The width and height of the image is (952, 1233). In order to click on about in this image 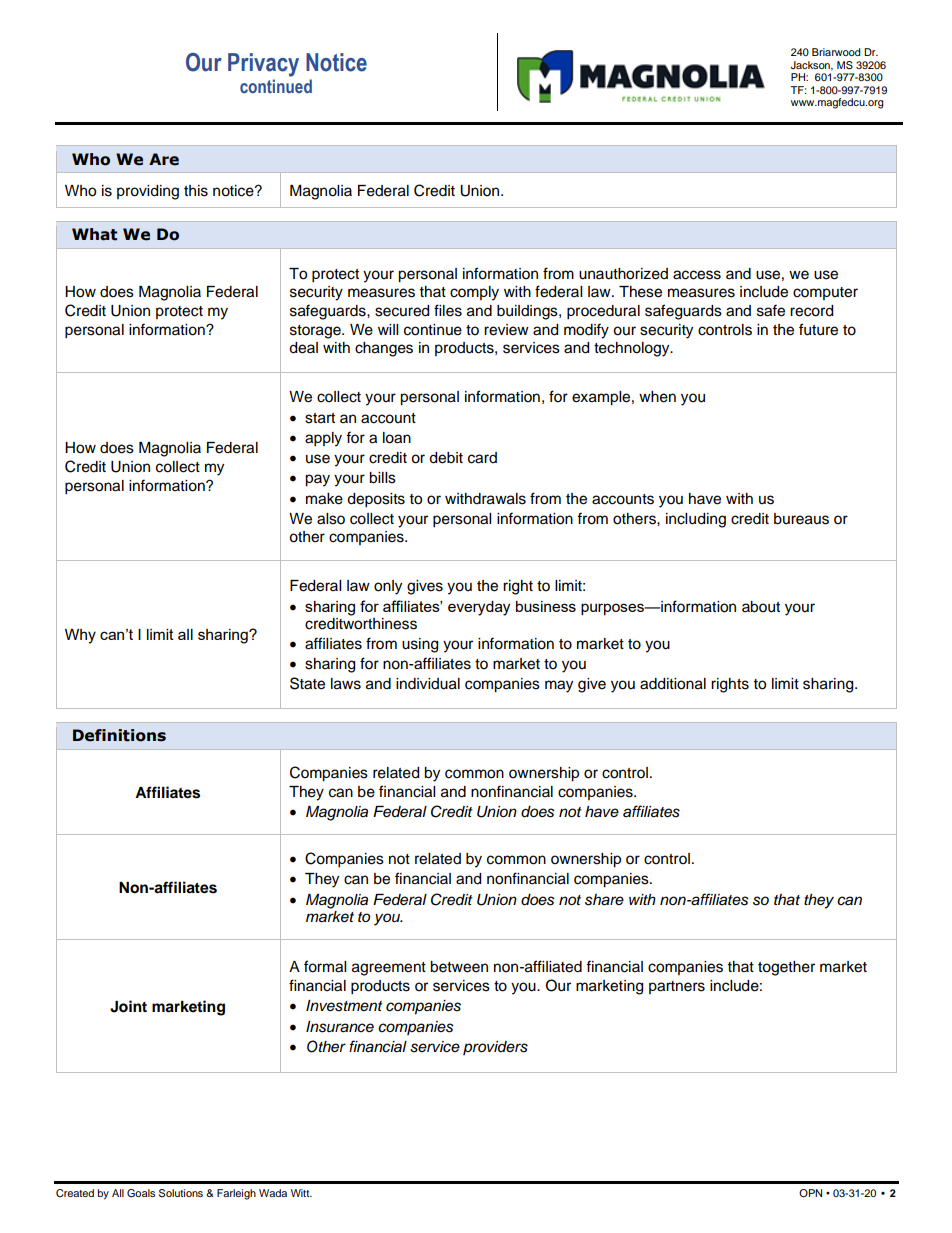, I will do `click(761, 607)`.
